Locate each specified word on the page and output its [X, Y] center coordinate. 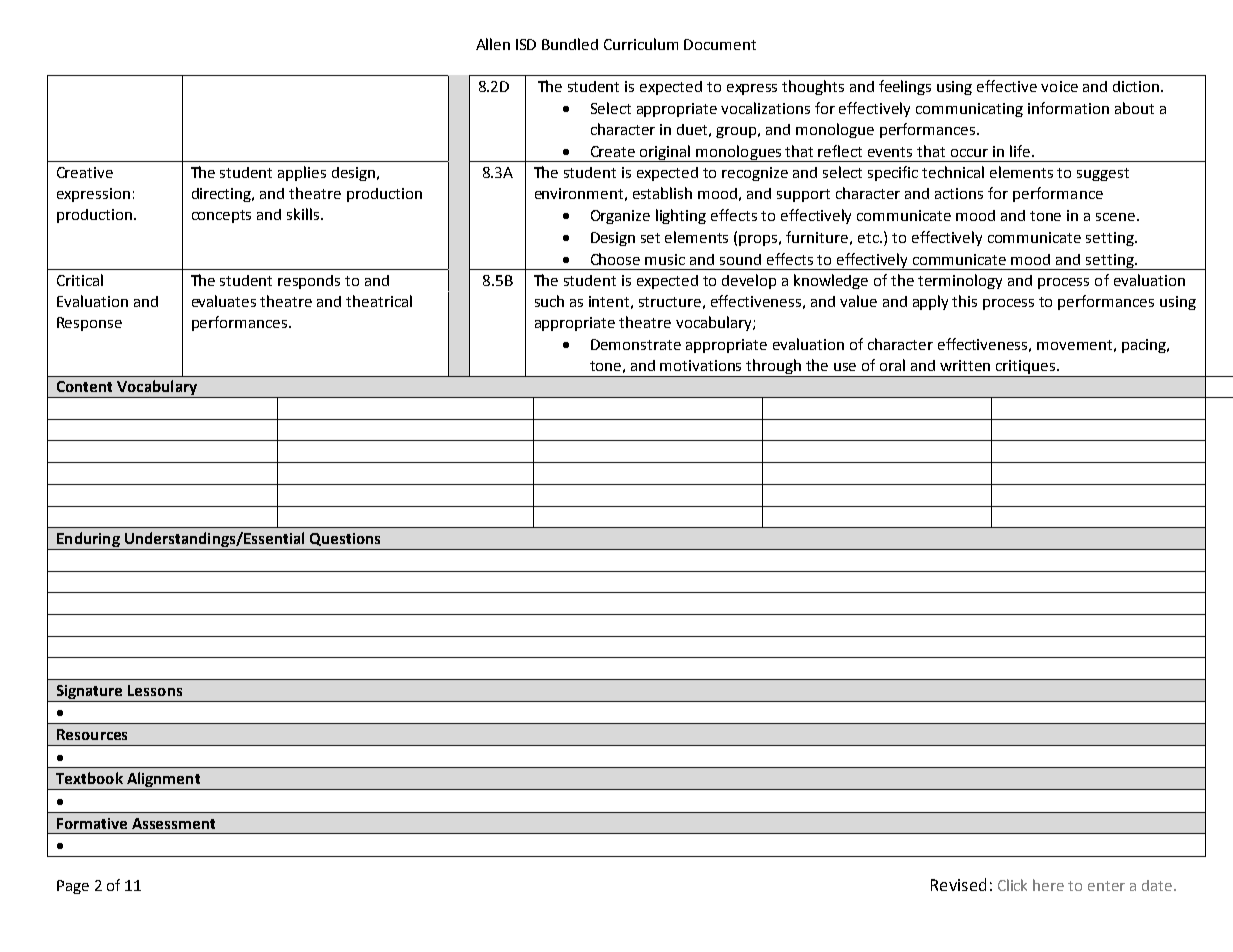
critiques [1027, 367]
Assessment [173, 823]
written [965, 365]
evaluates [224, 301]
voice [1059, 86]
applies [302, 173]
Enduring [88, 541]
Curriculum [641, 44]
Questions [345, 539]
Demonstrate [636, 344]
